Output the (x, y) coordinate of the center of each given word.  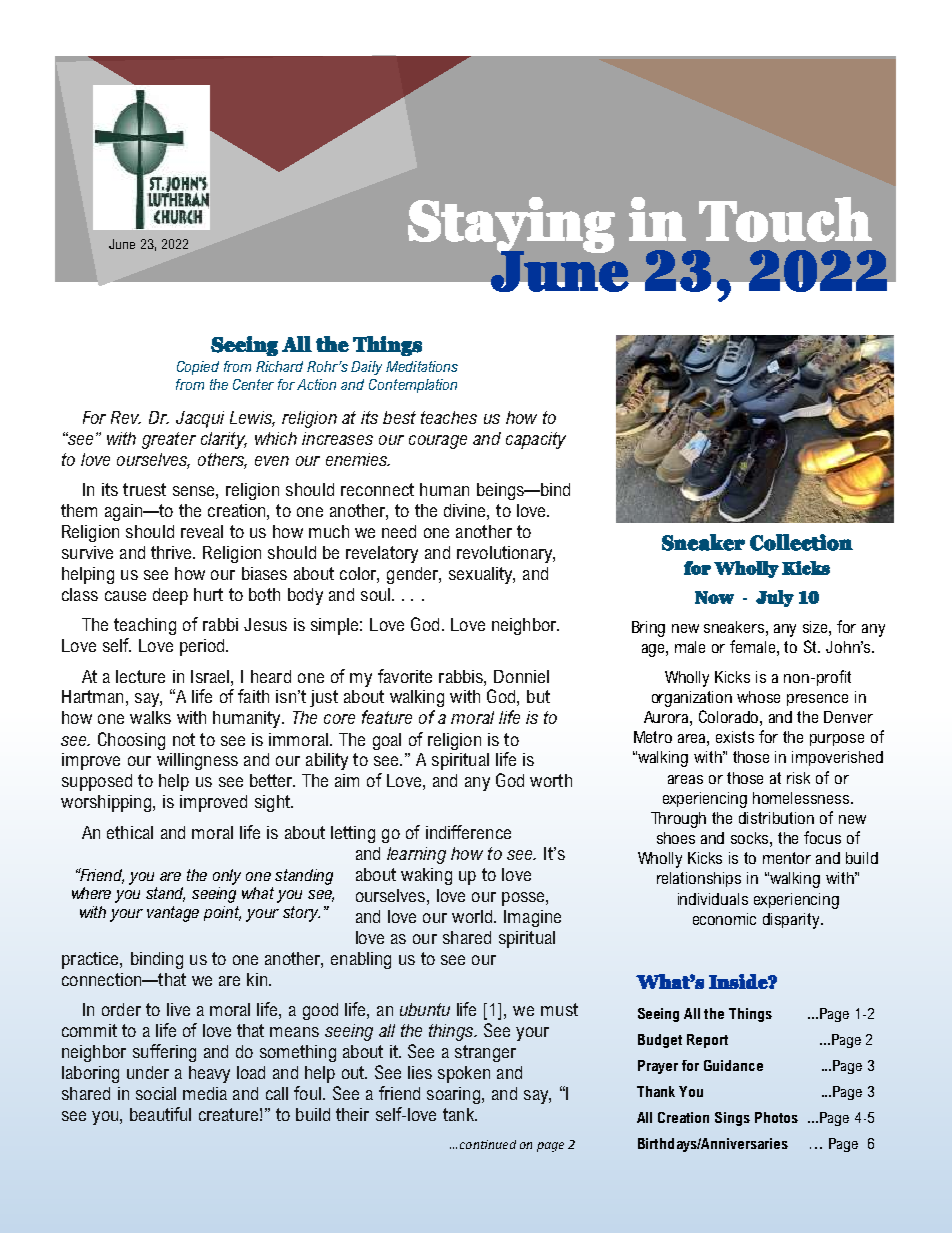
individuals (713, 899)
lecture (140, 676)
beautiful (160, 1114)
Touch (785, 219)
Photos (776, 1117)
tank (459, 1114)
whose (758, 697)
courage (438, 442)
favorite (405, 676)
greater (169, 440)
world (473, 916)
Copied (198, 368)
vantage (173, 914)
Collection (801, 542)
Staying (511, 226)
